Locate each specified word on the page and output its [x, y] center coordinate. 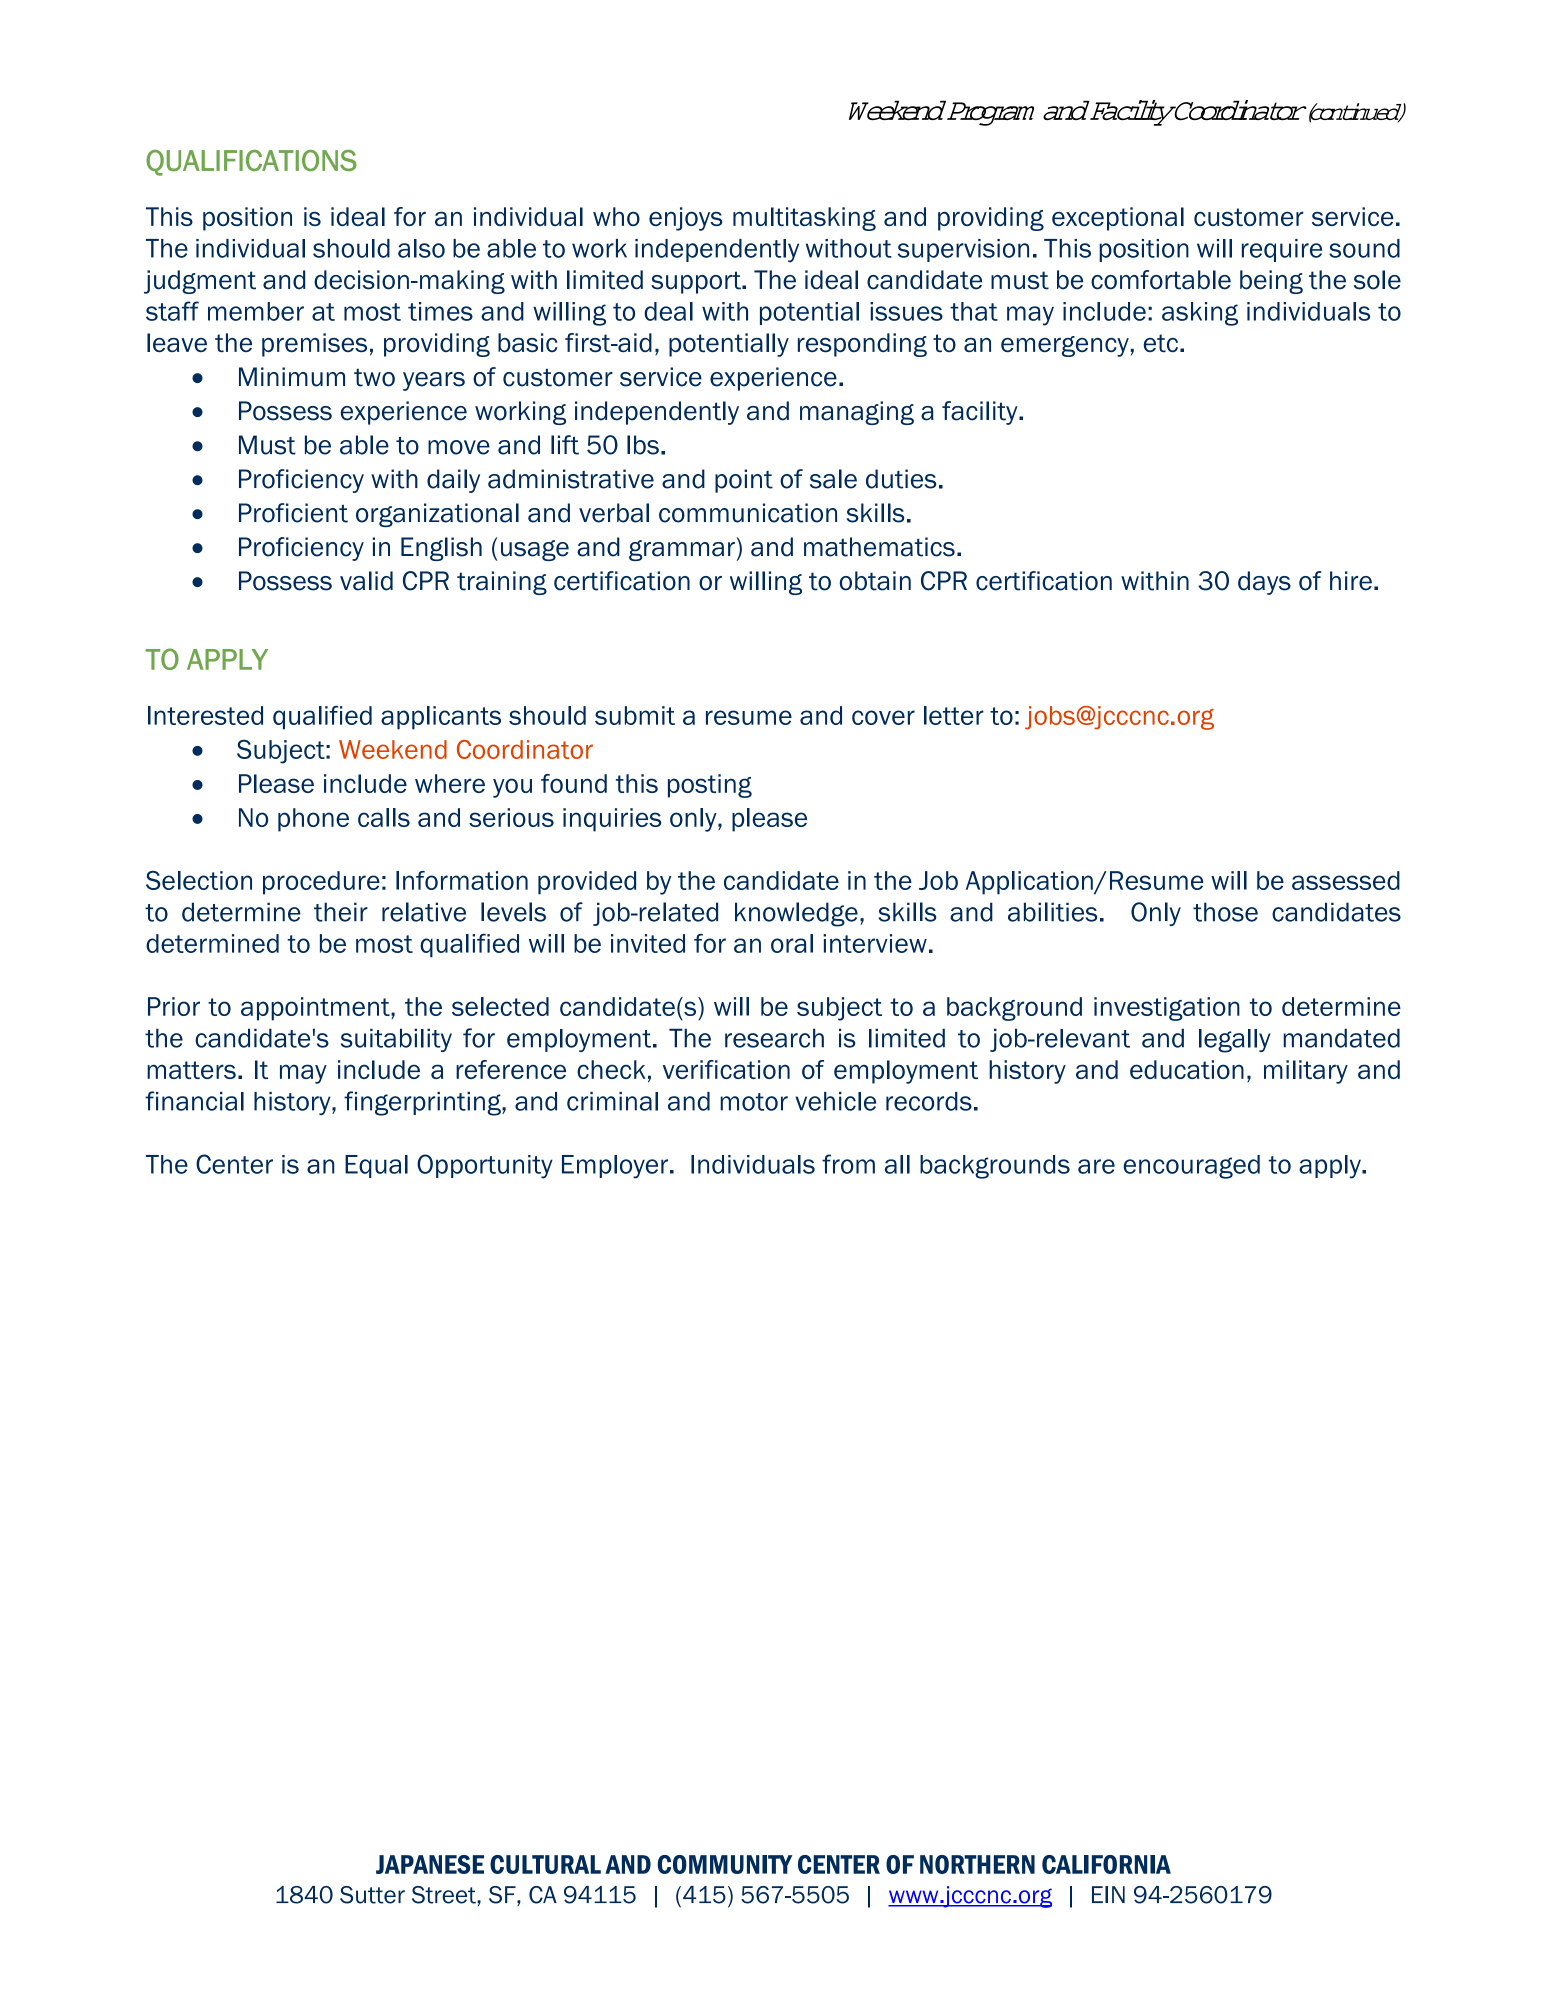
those [1225, 912]
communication [748, 513]
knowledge [796, 914]
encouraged [1191, 1167]
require [1282, 250]
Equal [376, 1166]
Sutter [372, 1895]
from [848, 1164]
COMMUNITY [724, 1864]
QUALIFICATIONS [251, 163]
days [1264, 583]
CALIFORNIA [1106, 1864]
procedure [321, 883]
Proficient [293, 513]
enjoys [685, 219]
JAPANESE [430, 1864]
